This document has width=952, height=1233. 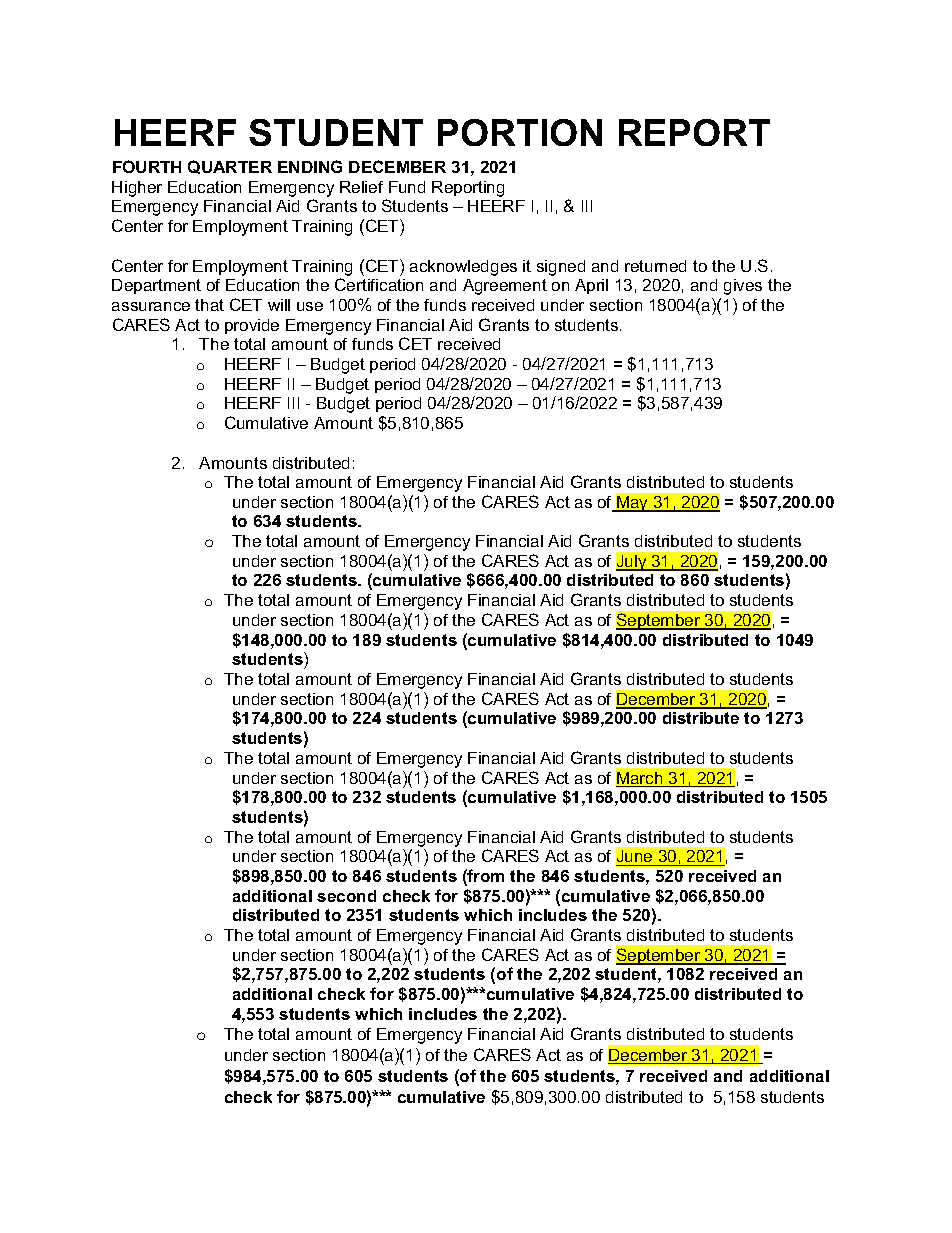 I want to click on gives, so click(x=743, y=287).
